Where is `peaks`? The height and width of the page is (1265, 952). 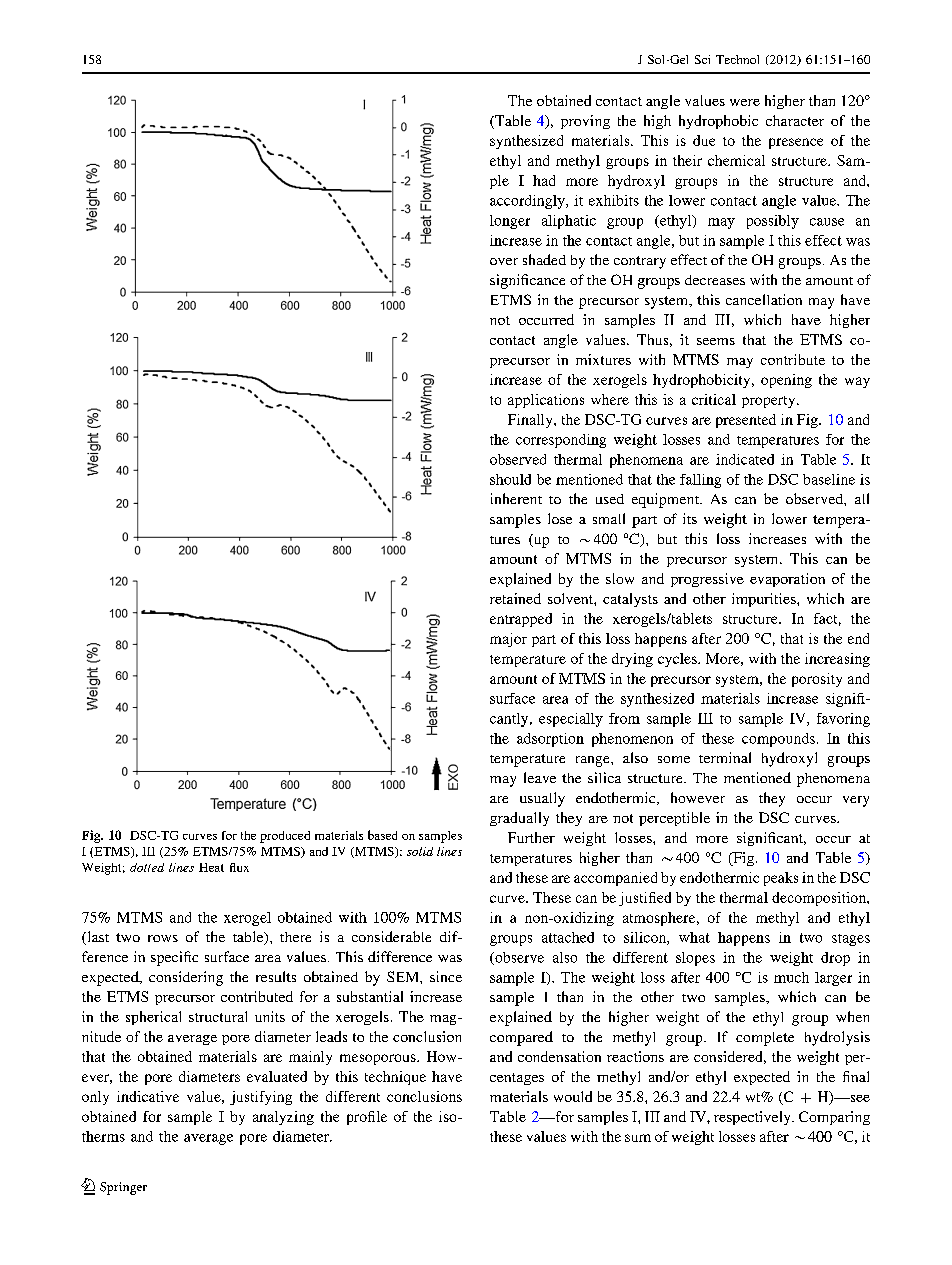
peaks is located at coordinates (781, 879).
